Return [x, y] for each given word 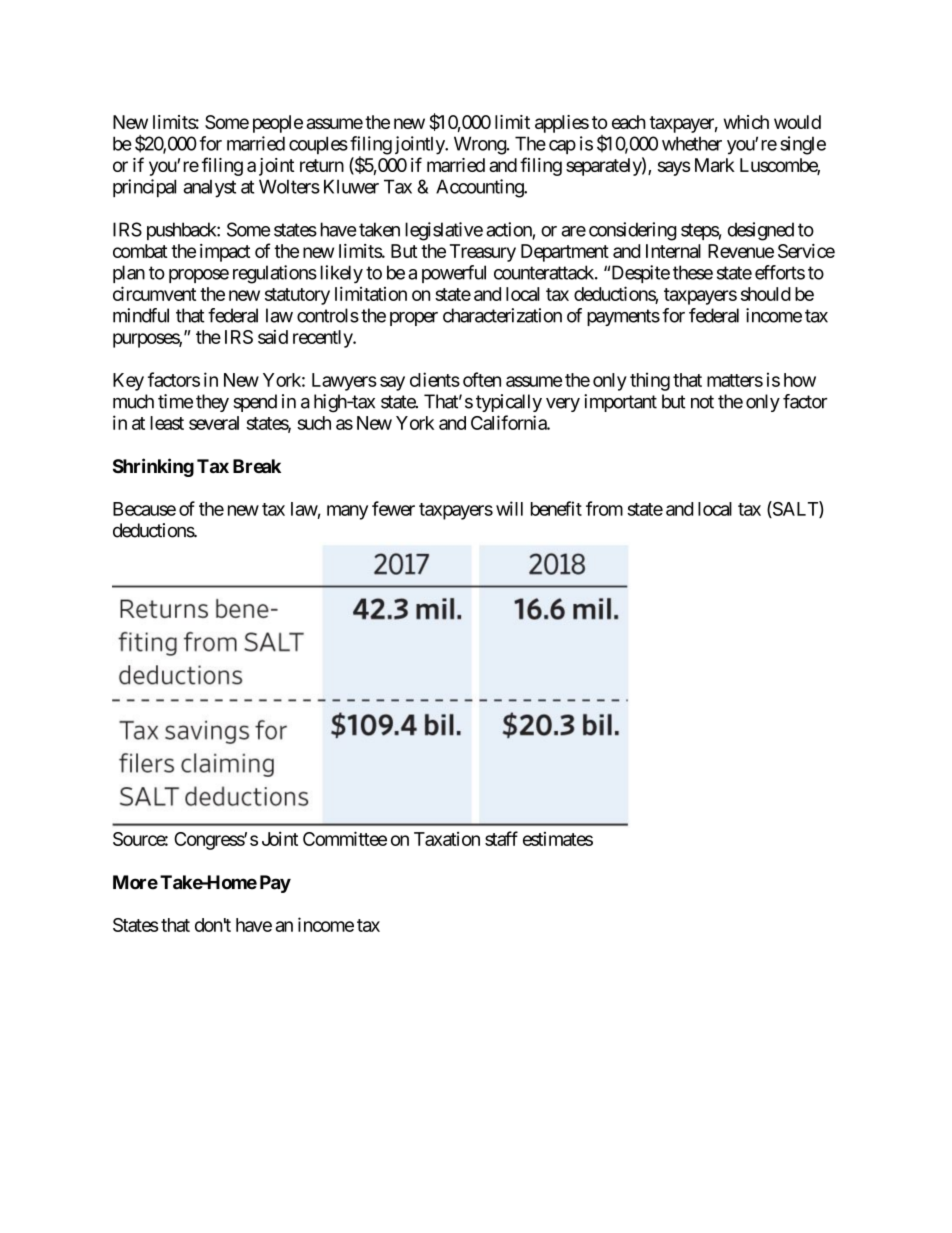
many [347, 512]
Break [257, 466]
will [509, 508]
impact [225, 253]
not [702, 402]
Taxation [447, 839]
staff [501, 838]
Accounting [480, 188]
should [766, 294]
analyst [209, 188]
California [509, 422]
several [214, 423]
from [604, 508]
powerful [454, 274]
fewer [393, 508]
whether [692, 143]
